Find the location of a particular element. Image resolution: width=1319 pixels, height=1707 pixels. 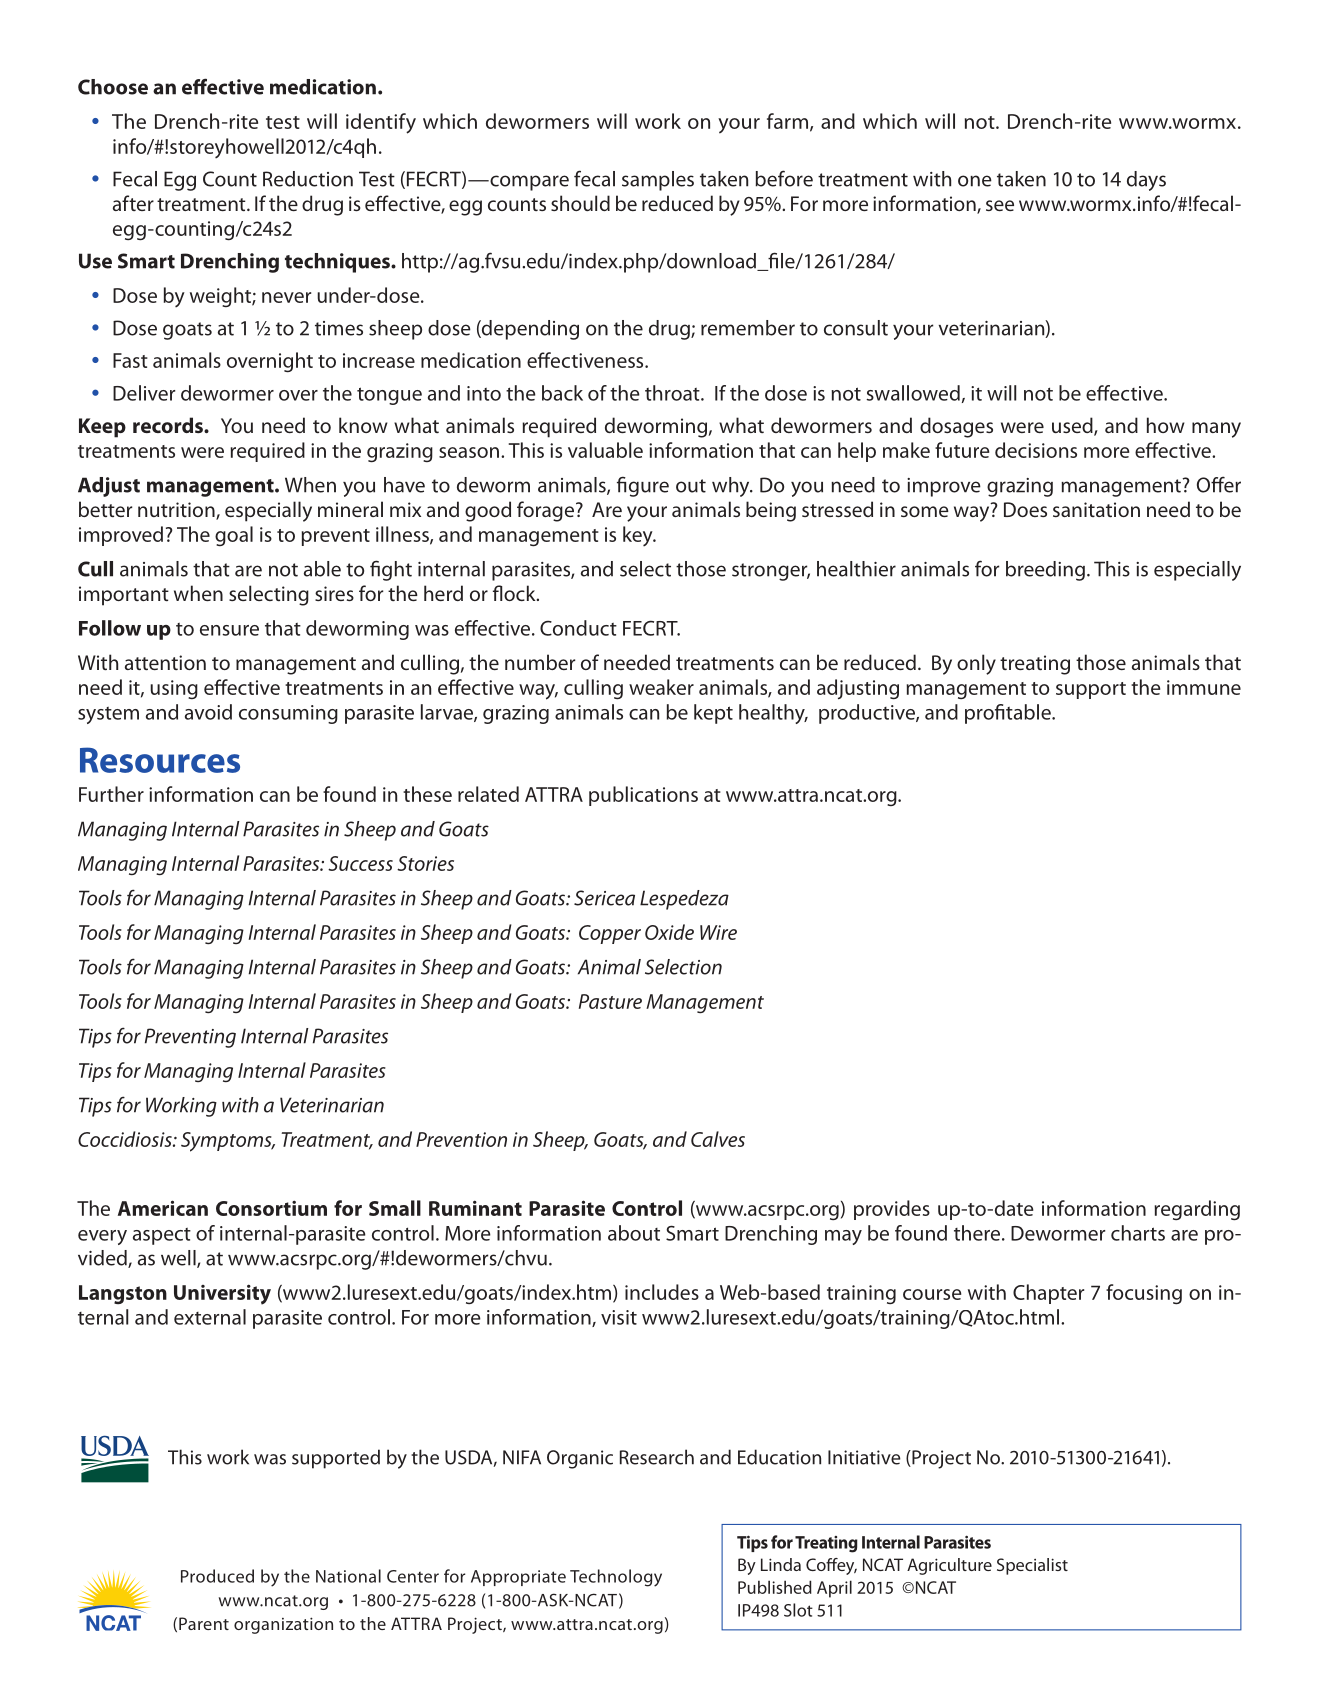

samples is located at coordinates (658, 181).
